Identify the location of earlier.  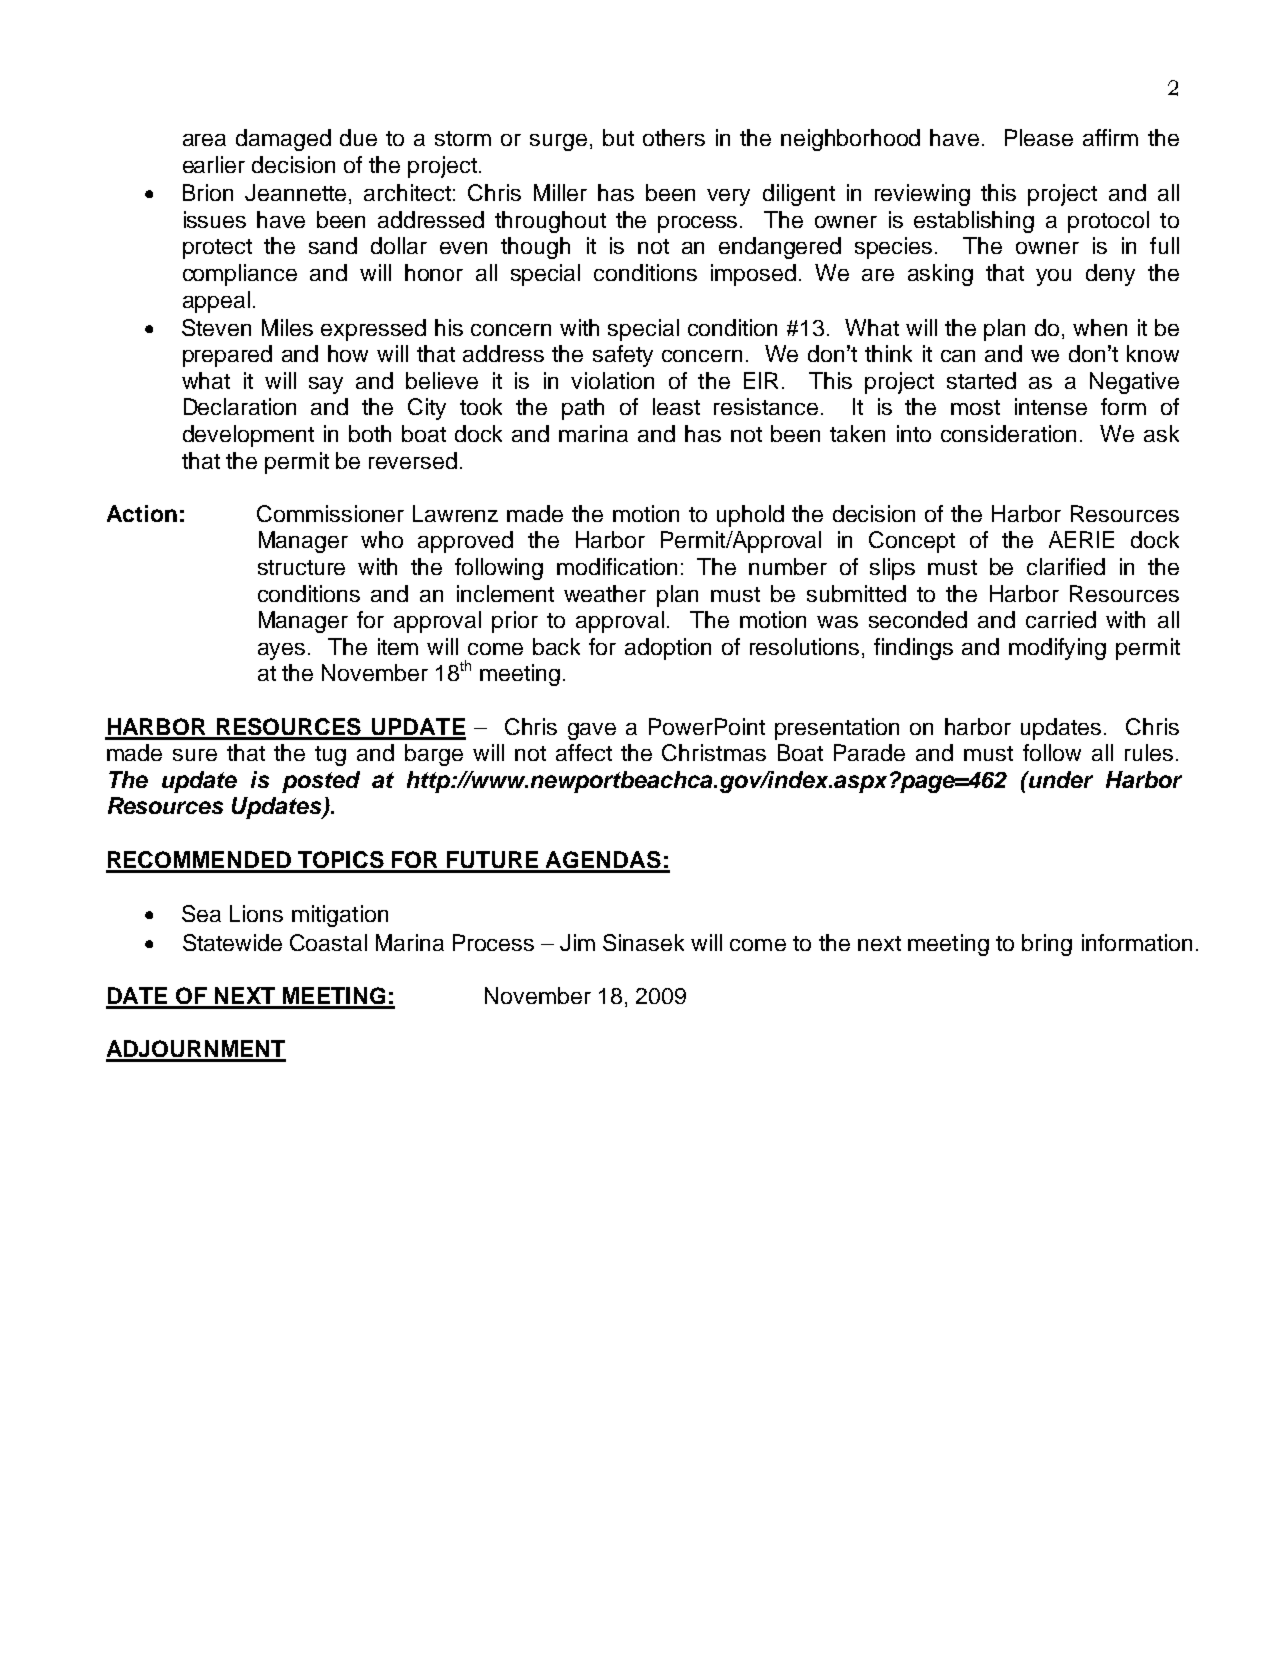
(214, 164).
